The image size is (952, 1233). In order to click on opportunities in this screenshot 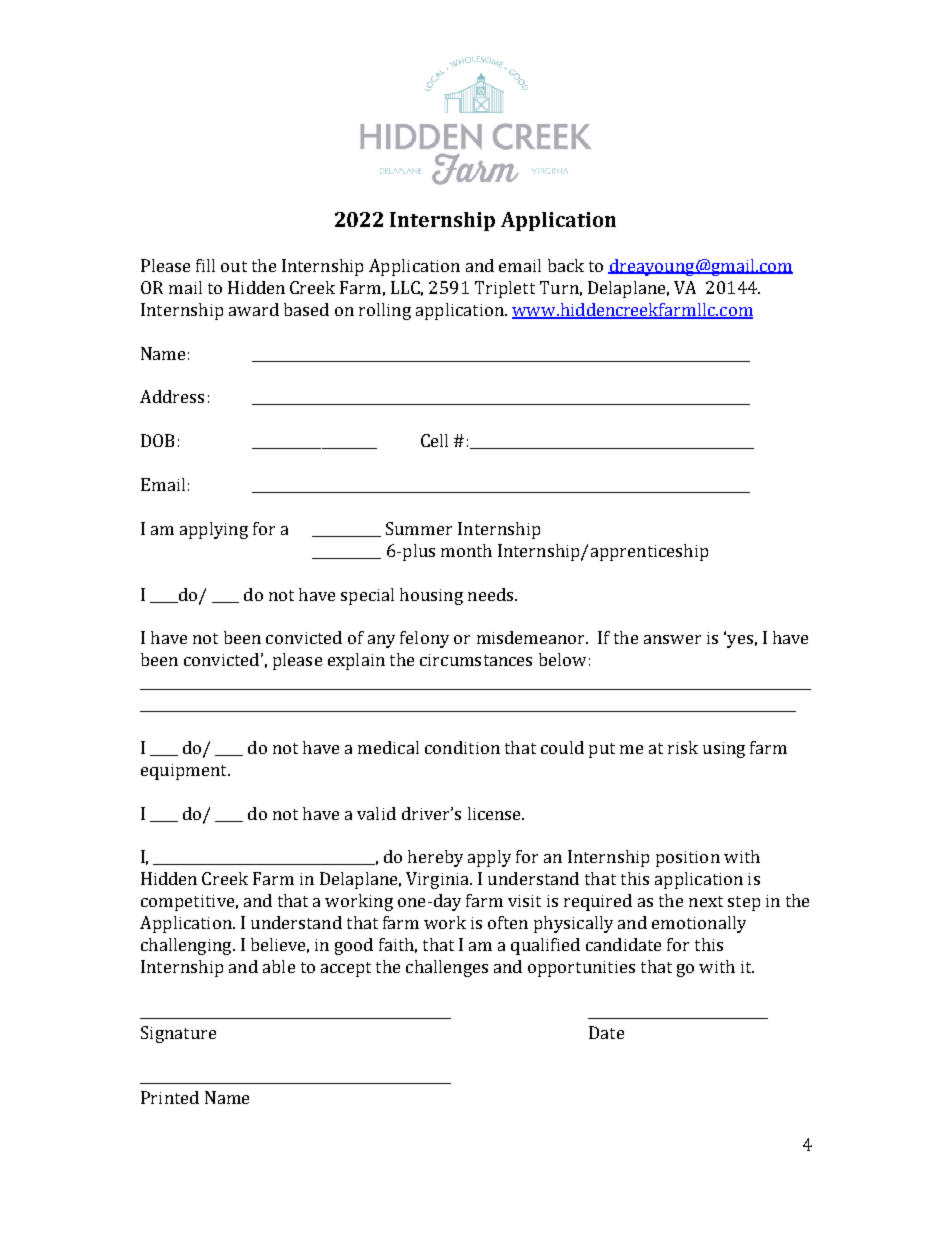, I will do `click(581, 969)`.
